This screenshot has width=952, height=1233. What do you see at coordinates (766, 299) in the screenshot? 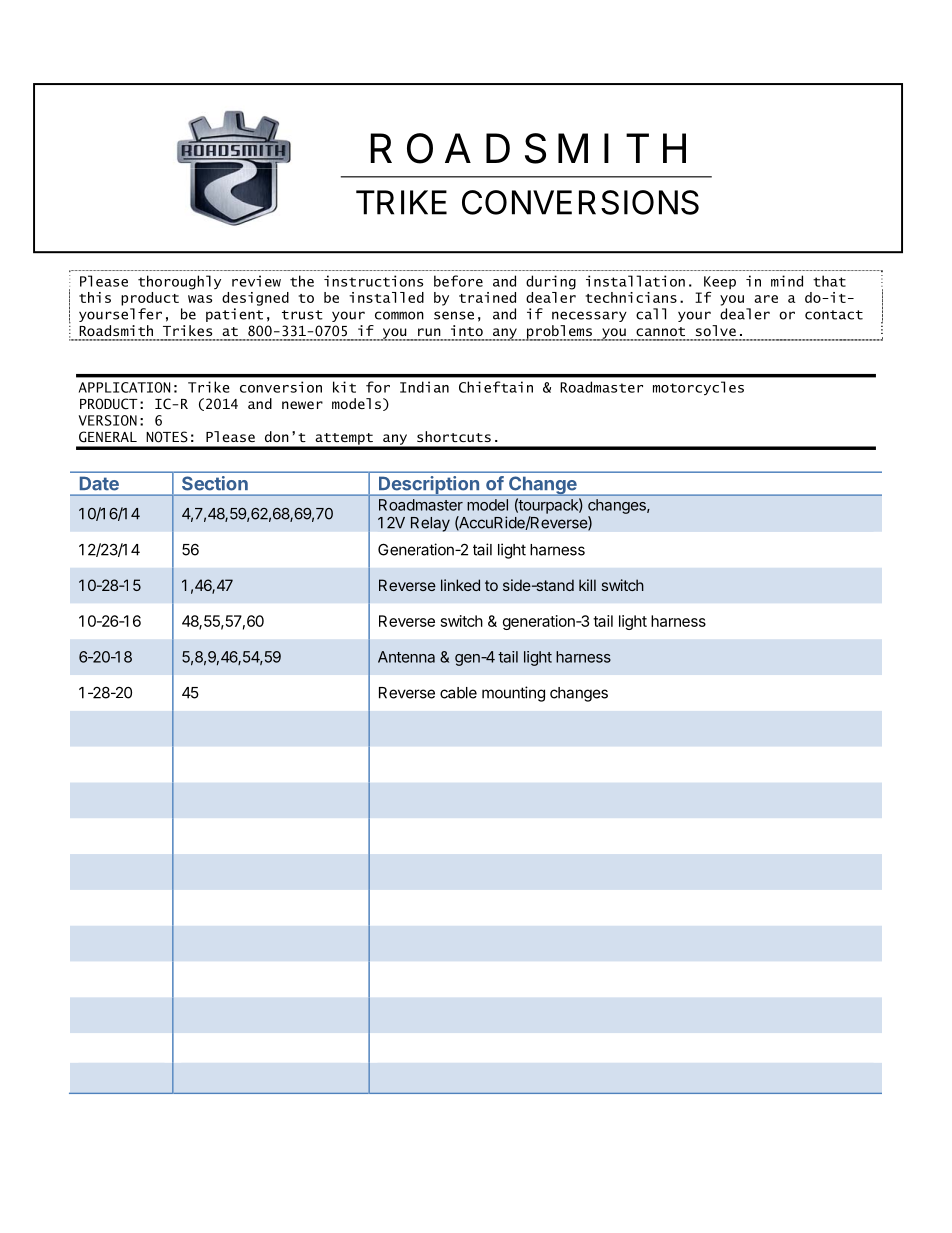
I see `are` at bounding box center [766, 299].
